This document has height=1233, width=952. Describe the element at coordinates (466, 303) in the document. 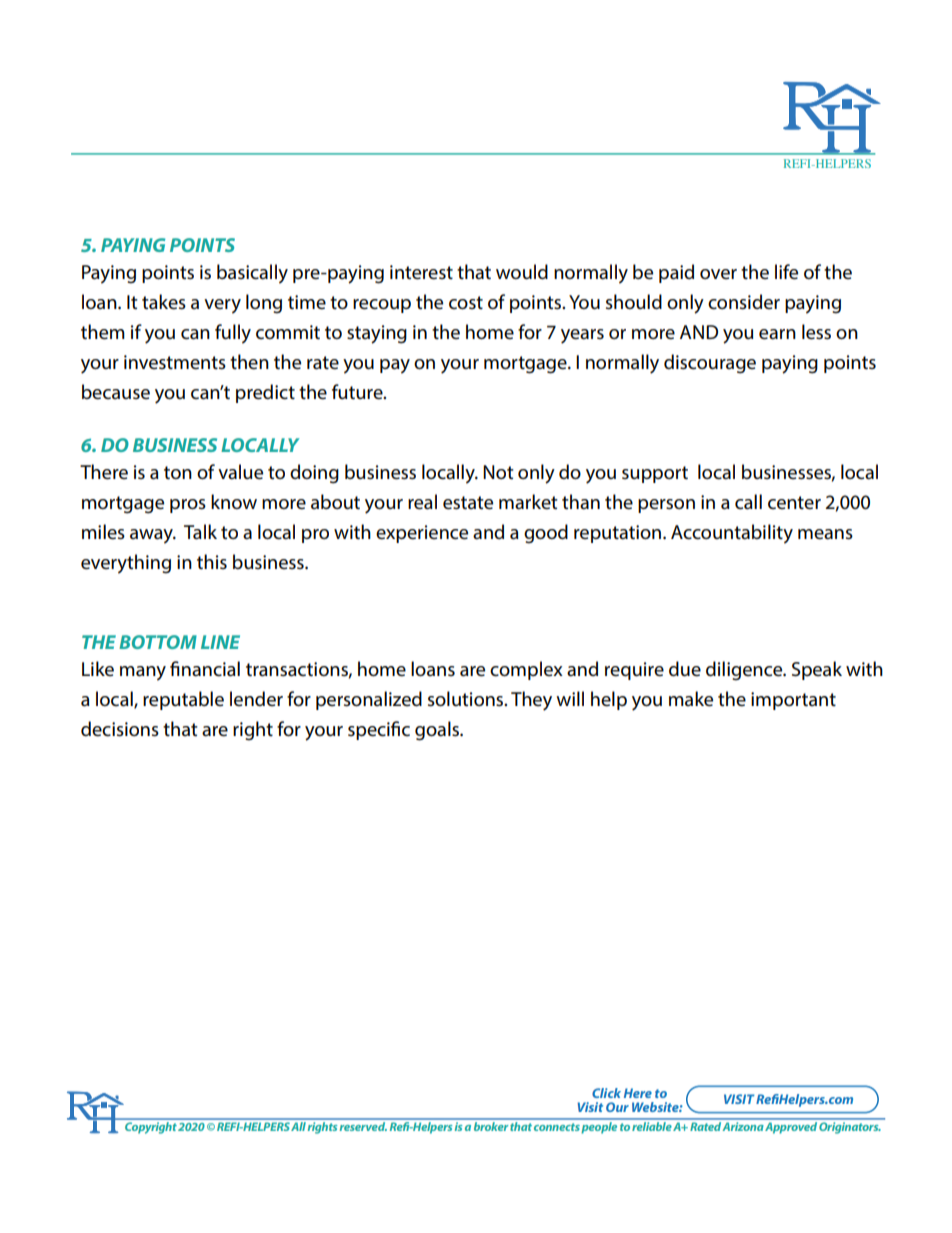

I see `cost` at that location.
